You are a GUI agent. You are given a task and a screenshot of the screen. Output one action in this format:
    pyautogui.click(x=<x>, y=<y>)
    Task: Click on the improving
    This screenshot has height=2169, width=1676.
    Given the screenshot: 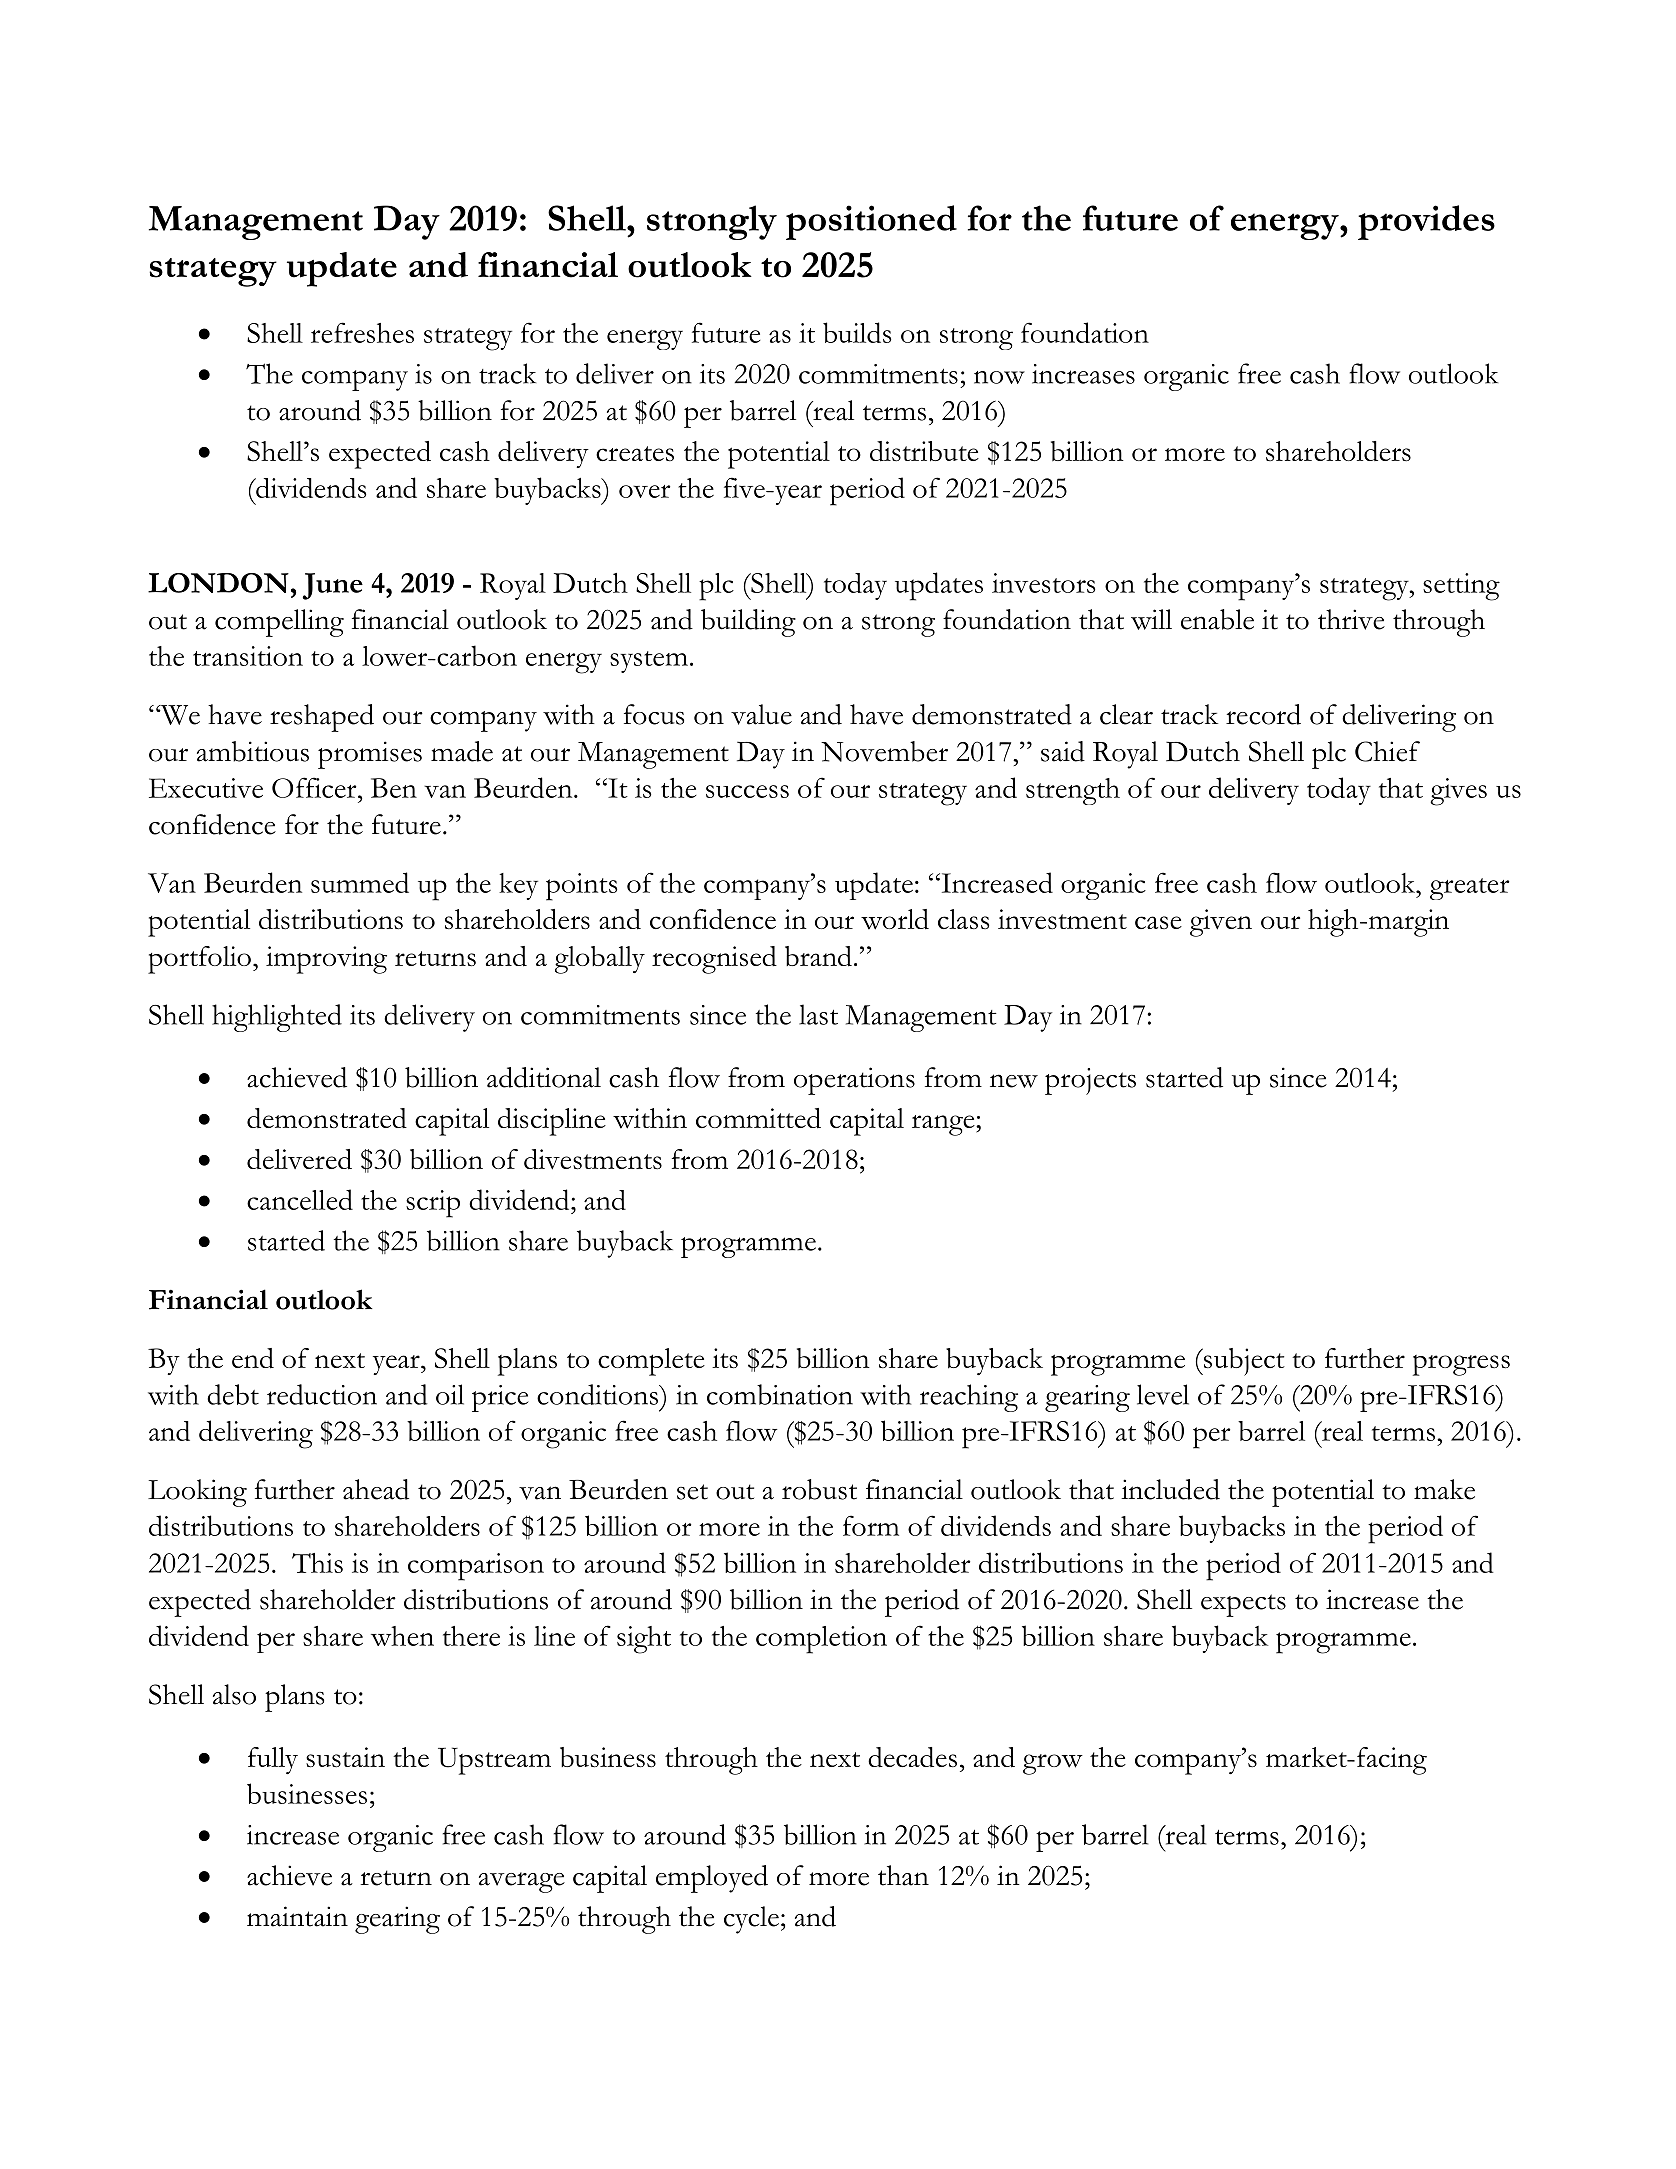 What is the action you would take?
    pyautogui.click(x=326, y=960)
